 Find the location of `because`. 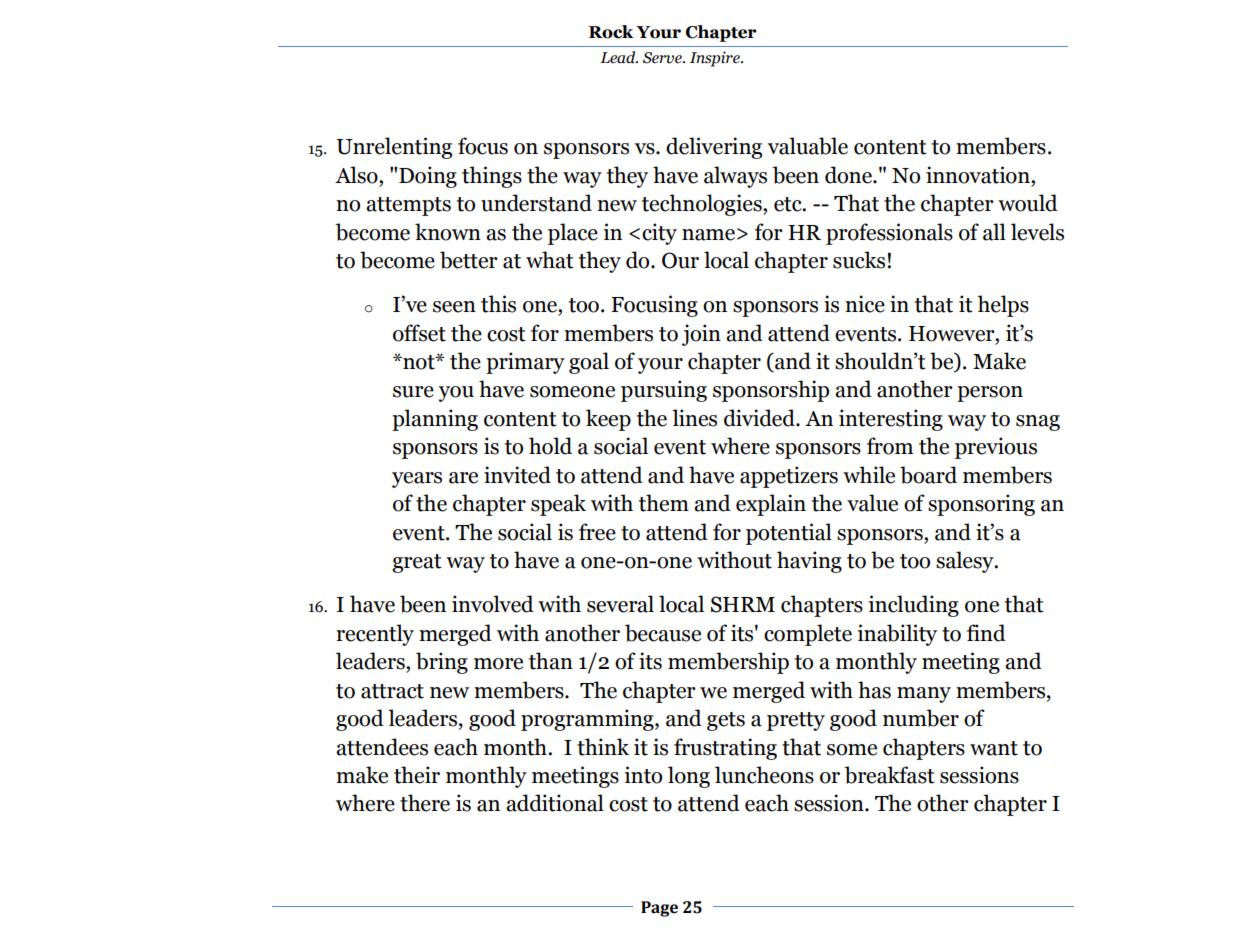

because is located at coordinates (663, 633).
